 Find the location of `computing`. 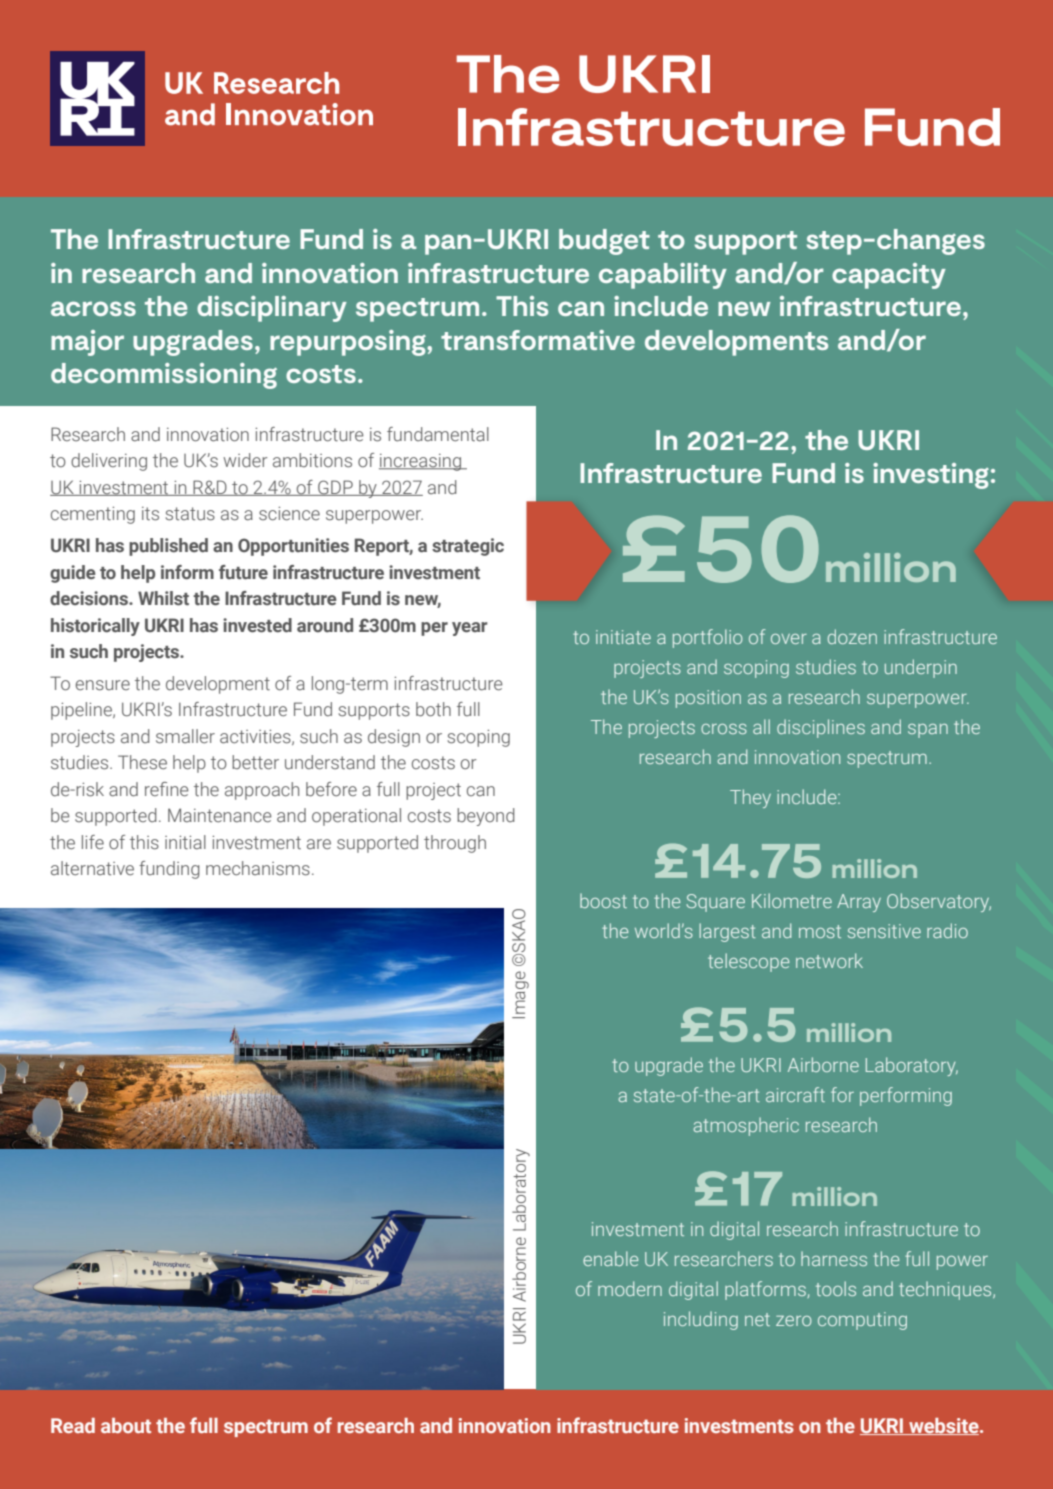

computing is located at coordinates (862, 1321).
